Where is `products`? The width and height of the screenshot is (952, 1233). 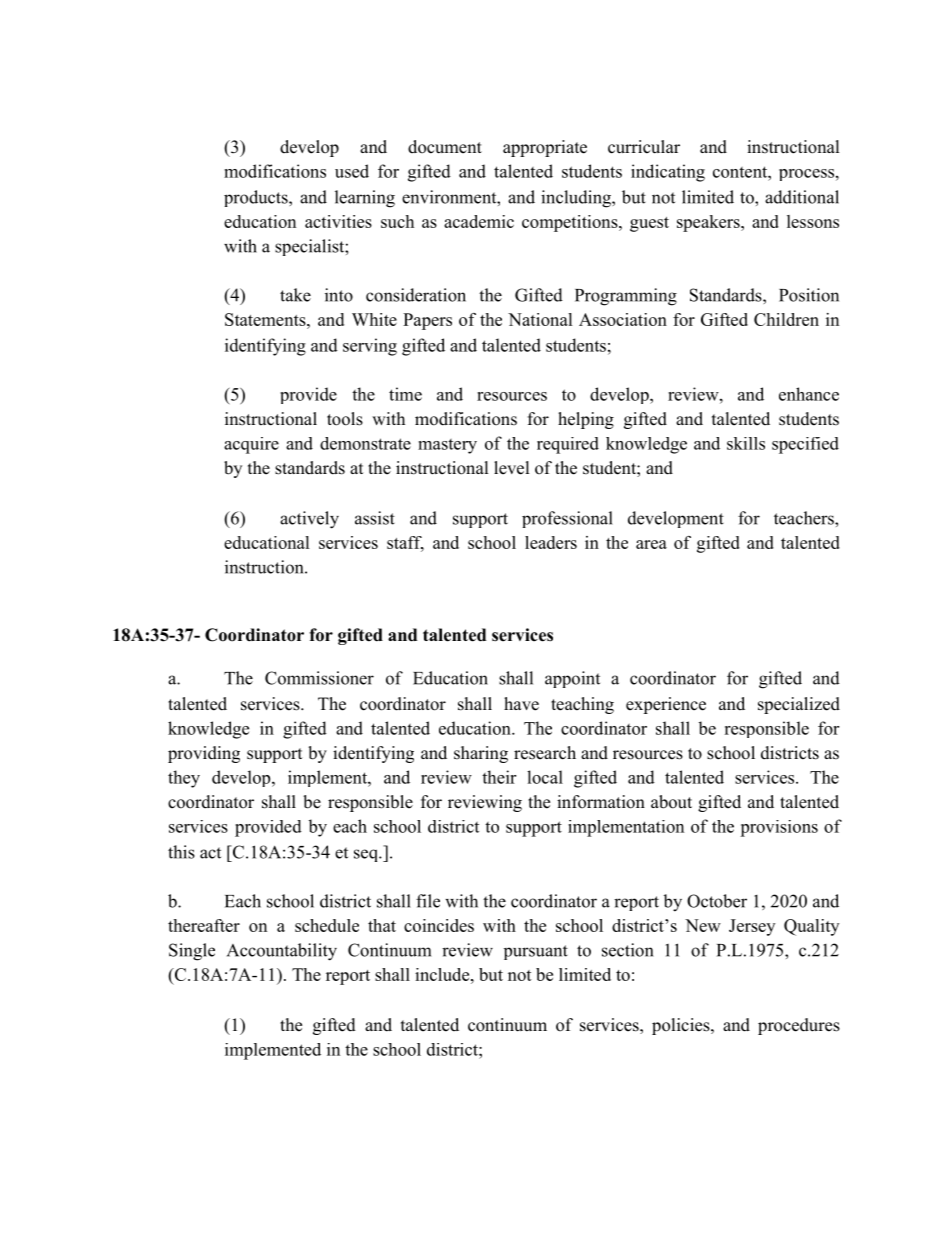
products is located at coordinates (257, 198).
